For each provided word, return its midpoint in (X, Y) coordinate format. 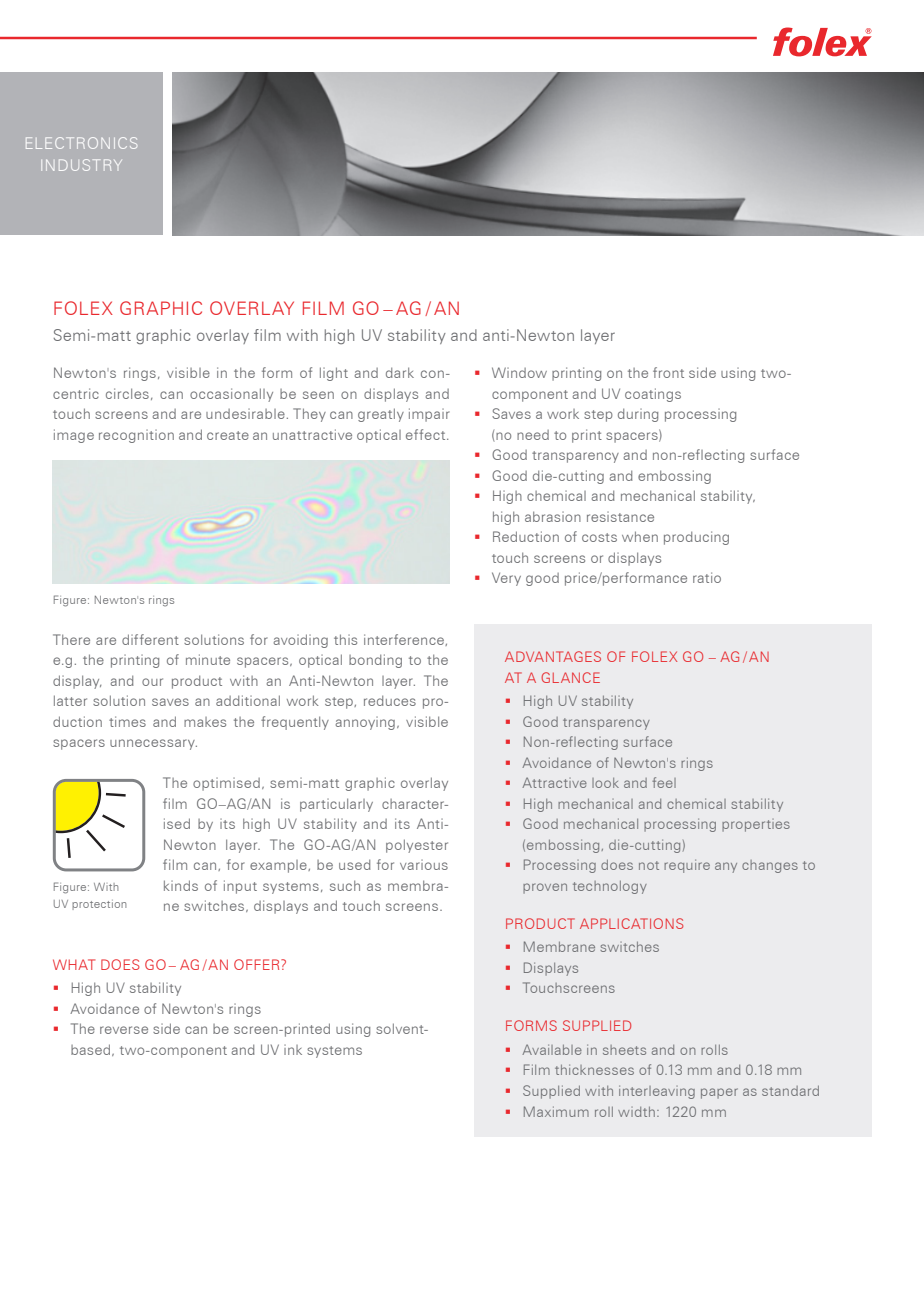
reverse (124, 1030)
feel (664, 782)
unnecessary (153, 744)
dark (400, 372)
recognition (136, 436)
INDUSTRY (81, 165)
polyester (417, 846)
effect (427, 434)
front (668, 372)
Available (552, 1049)
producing (696, 538)
